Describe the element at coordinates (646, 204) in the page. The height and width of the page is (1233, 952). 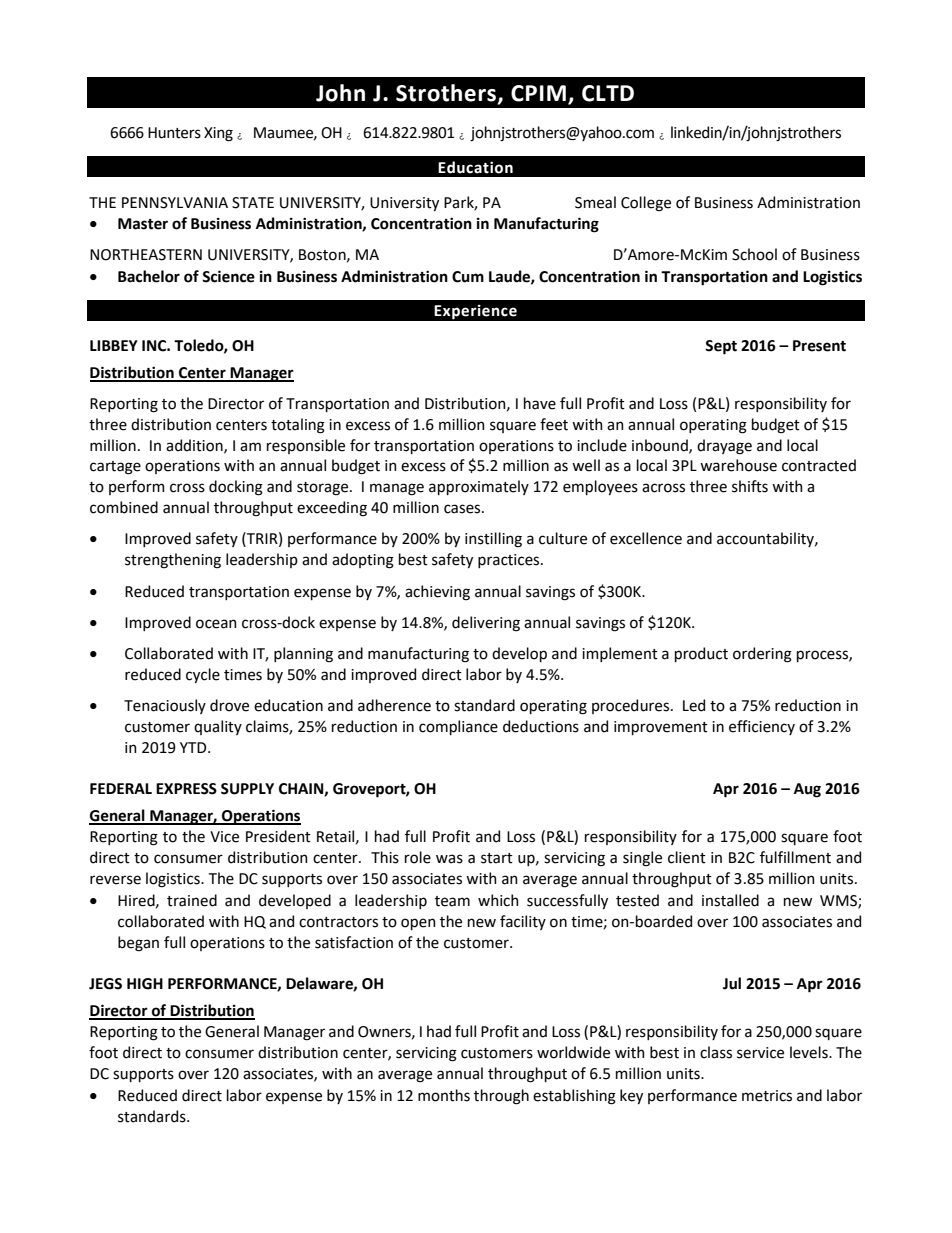
I see `College` at that location.
